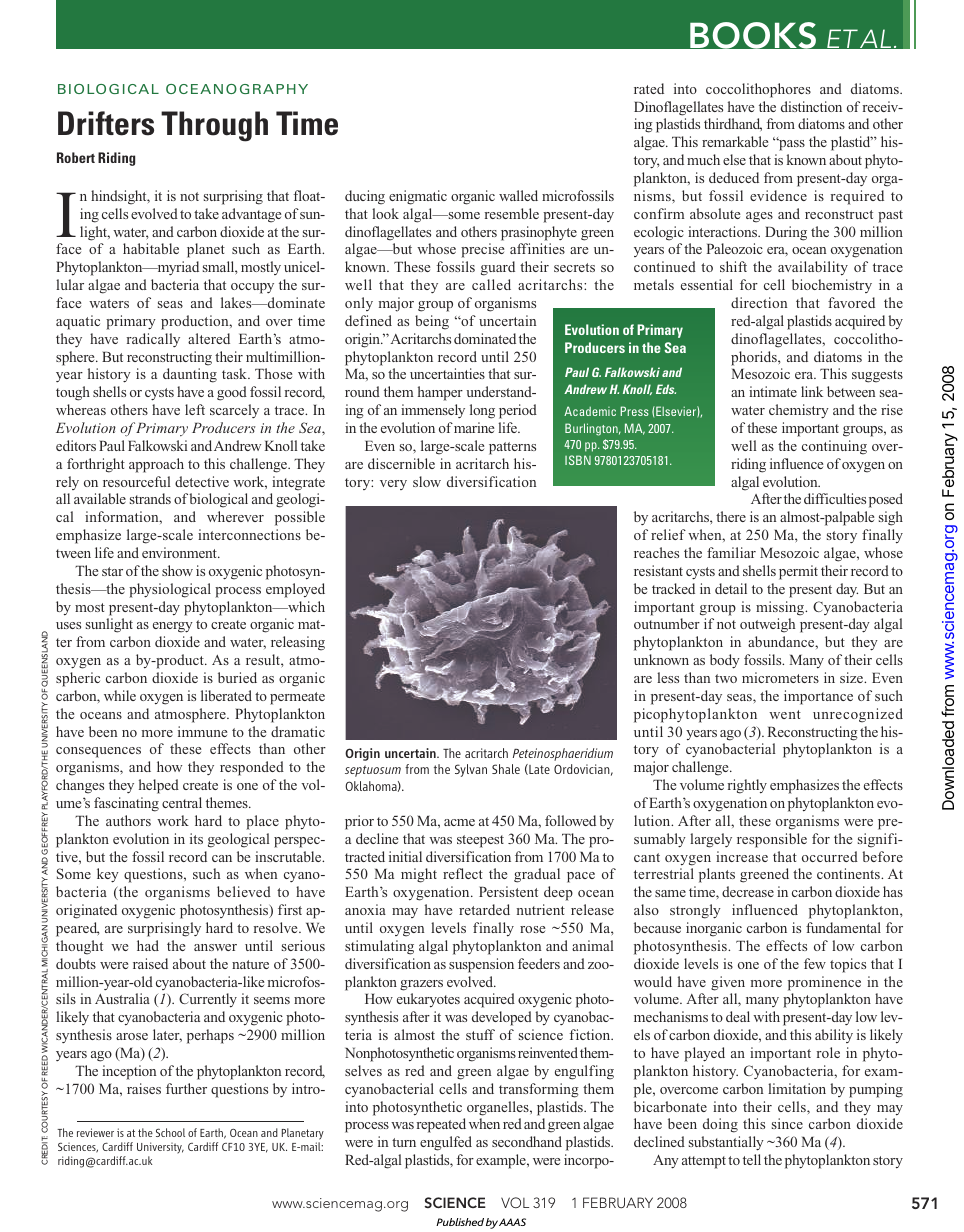 This image has width=964, height=1232. What do you see at coordinates (747, 786) in the image?
I see `rightly` at bounding box center [747, 786].
